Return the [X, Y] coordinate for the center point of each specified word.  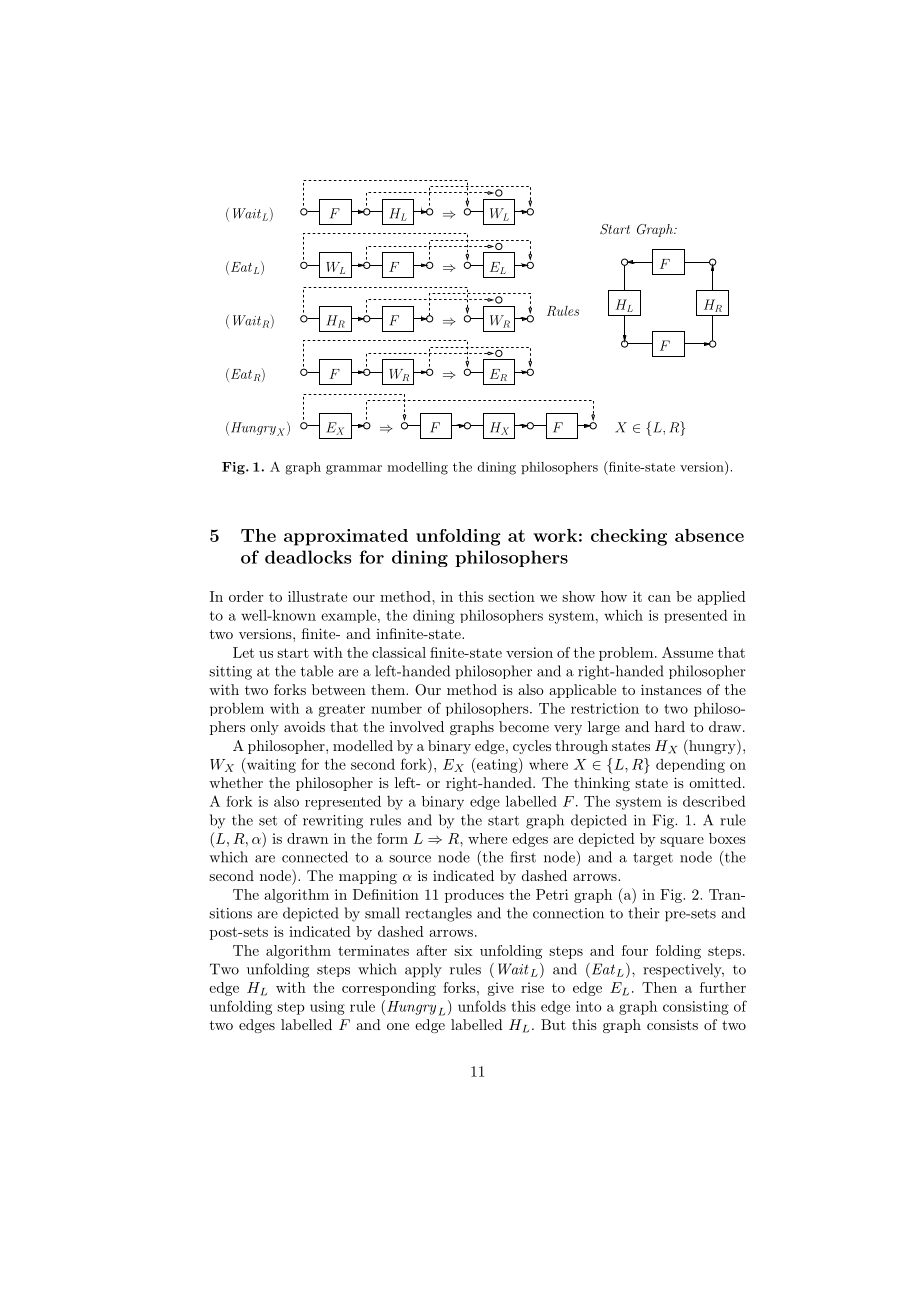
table [317, 671]
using [327, 1008]
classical [399, 652]
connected [315, 857]
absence [709, 535]
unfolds [482, 1006]
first [523, 857]
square [682, 842]
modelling [417, 468]
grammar [354, 470]
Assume [687, 652]
